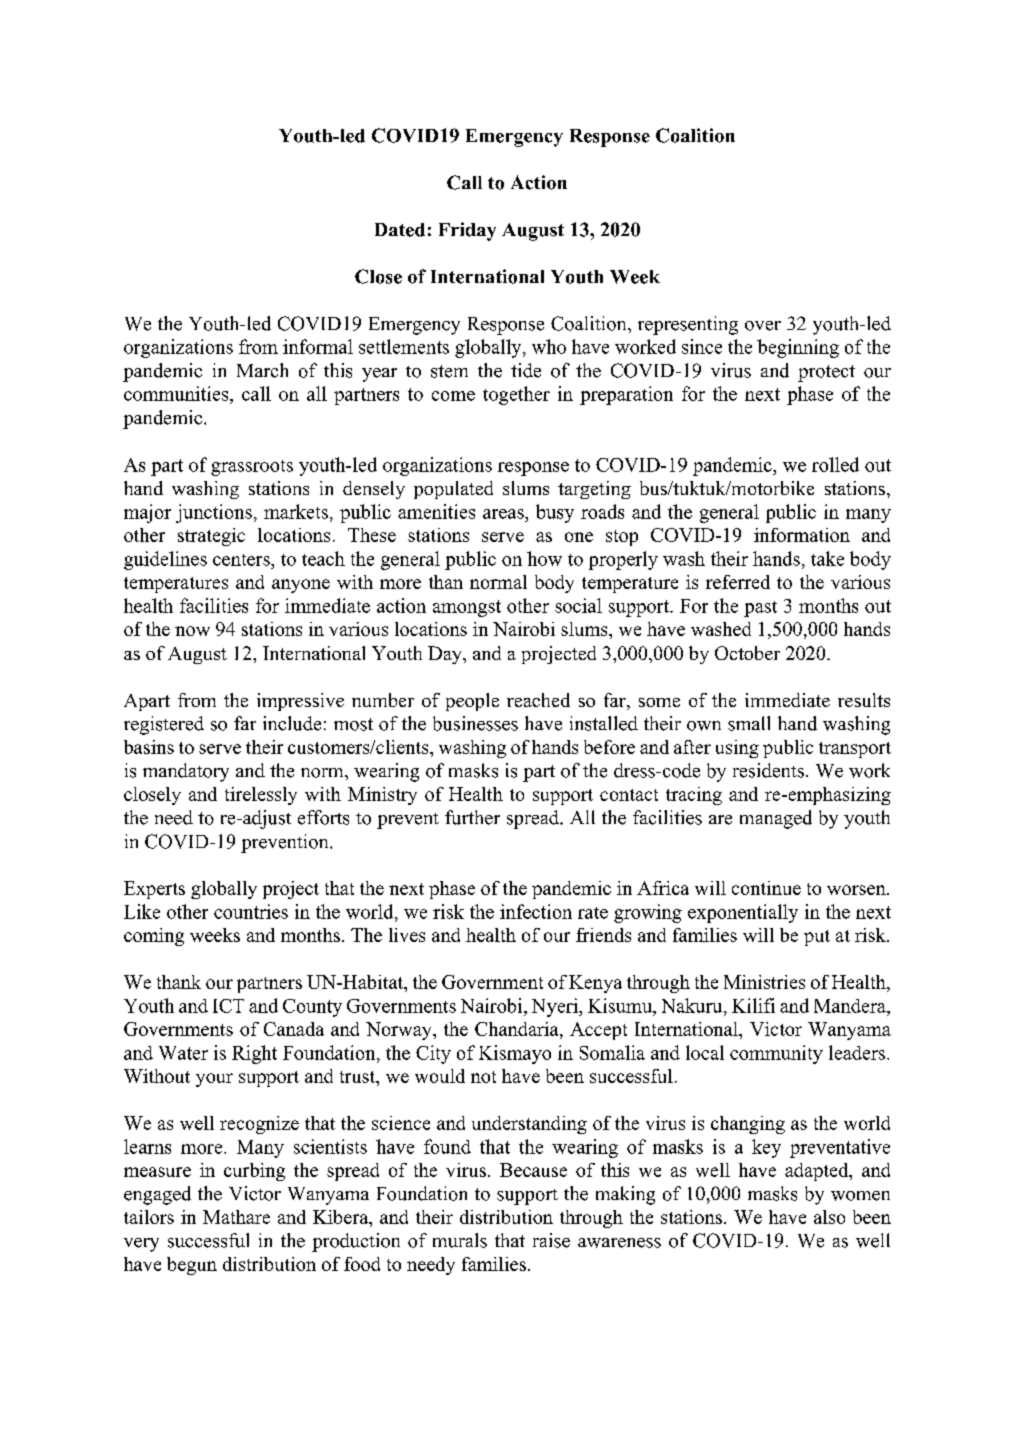  Describe the element at coordinates (467, 231) in the screenshot. I see `Friday` at that location.
